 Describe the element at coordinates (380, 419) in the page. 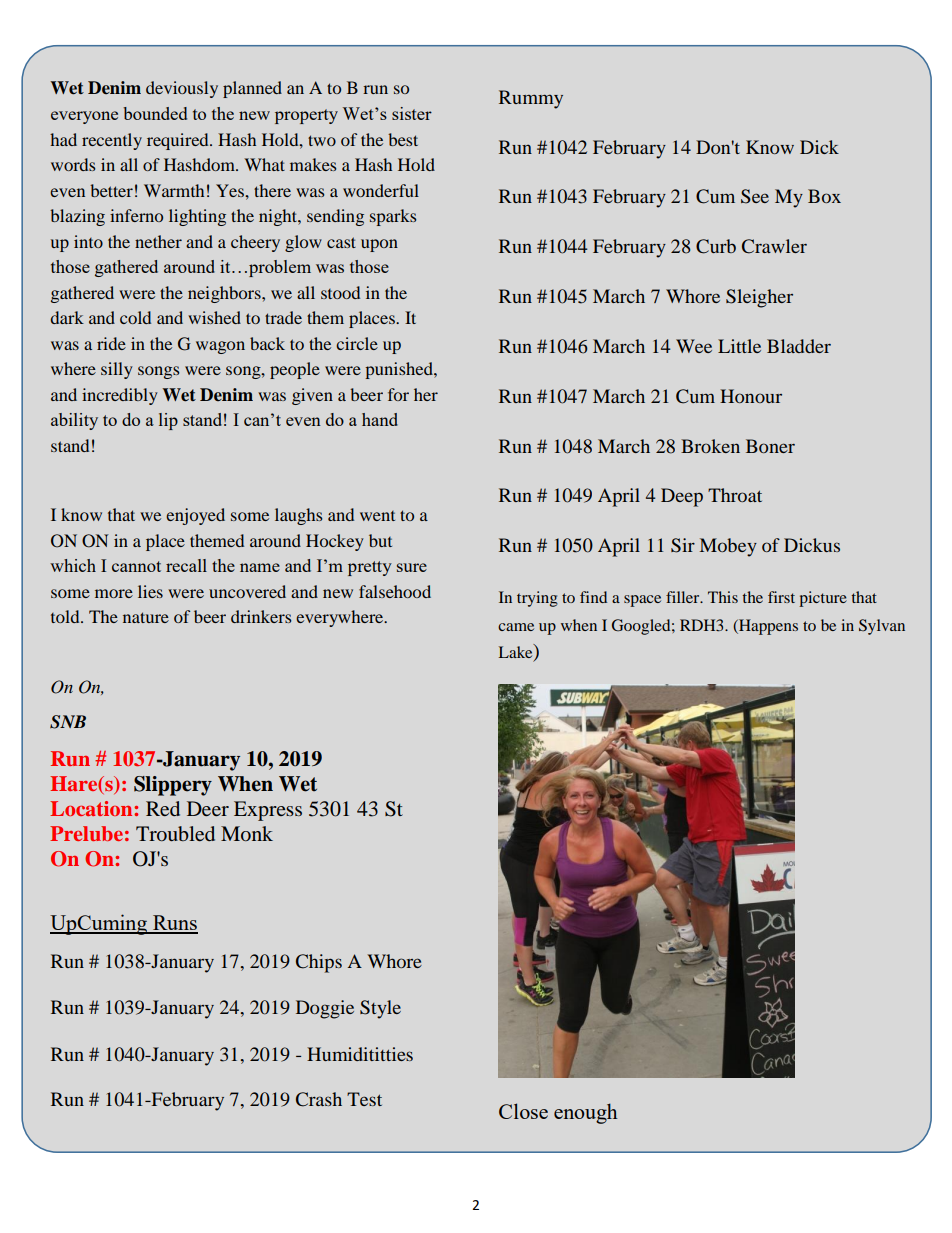

I see `hand` at that location.
